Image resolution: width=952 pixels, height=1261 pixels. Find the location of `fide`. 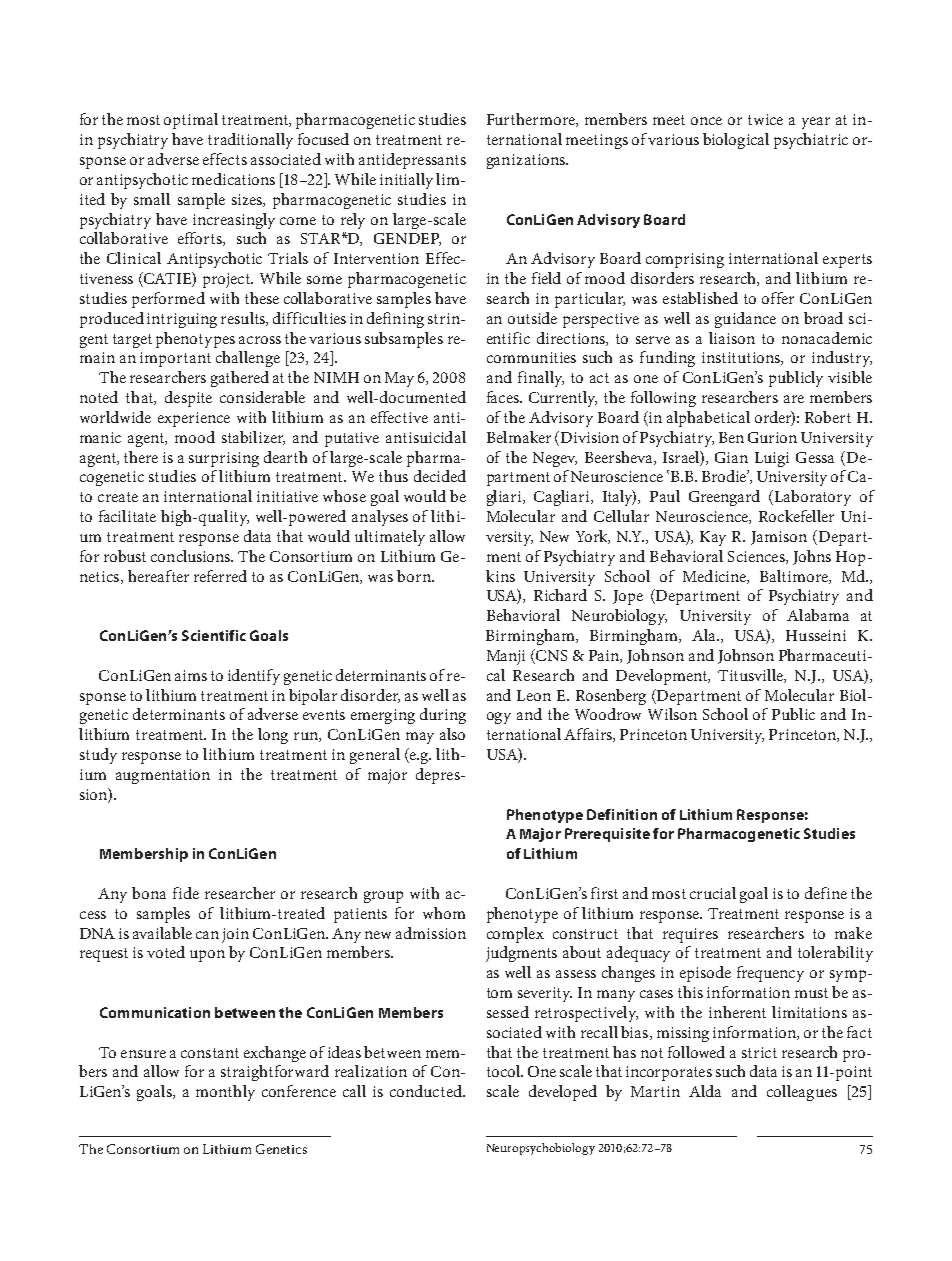

fide is located at coordinates (186, 893).
